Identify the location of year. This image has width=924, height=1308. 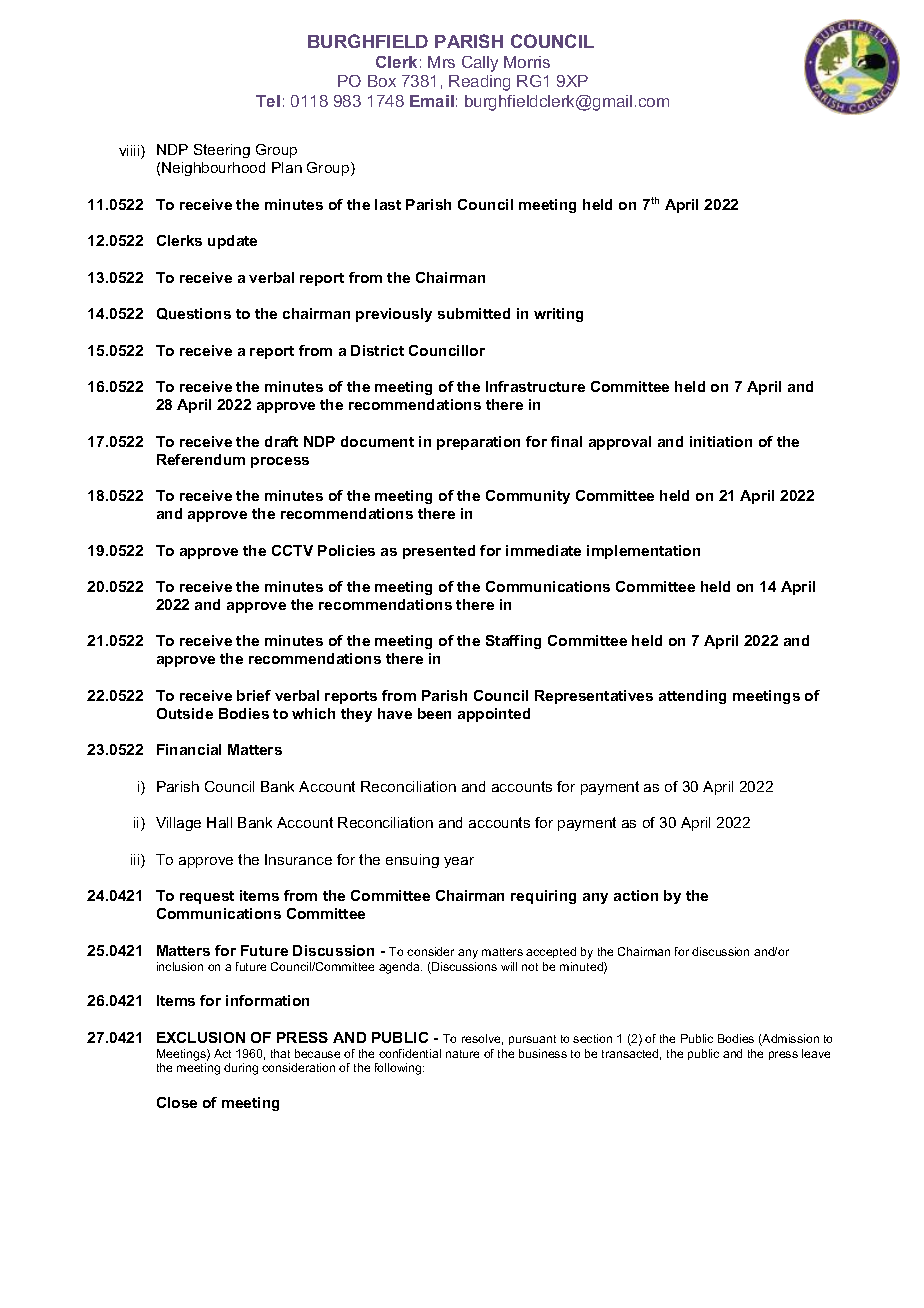
(459, 862).
